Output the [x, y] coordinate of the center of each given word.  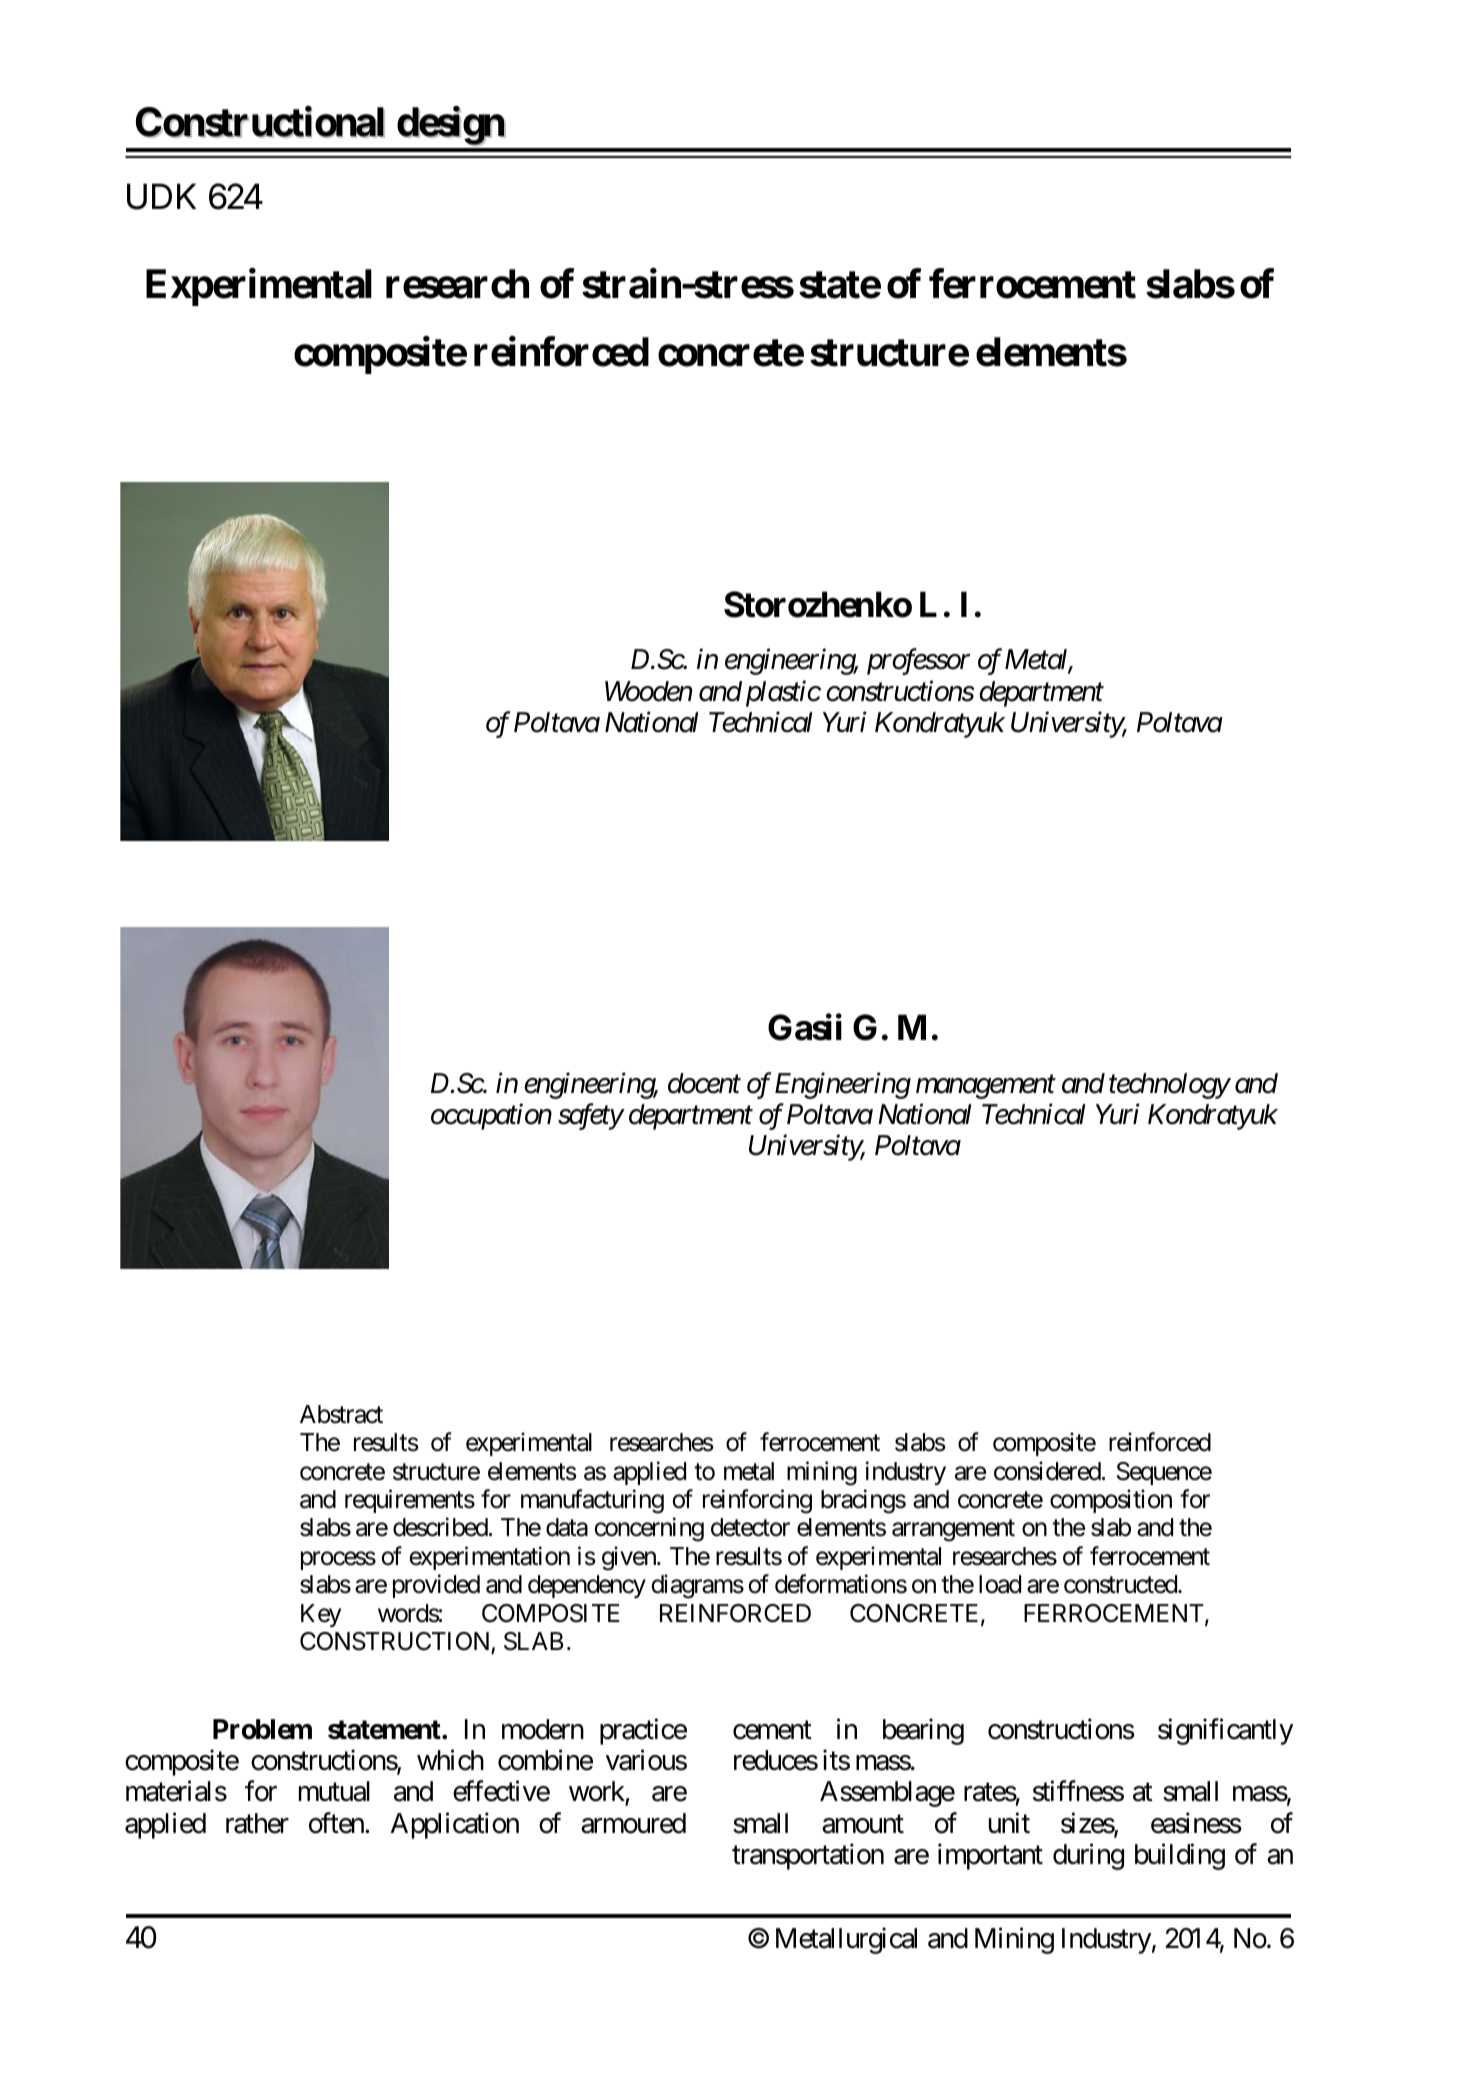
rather [257, 1823]
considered [1047, 1471]
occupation [491, 1117]
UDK [161, 197]
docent [704, 1083]
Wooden [648, 691]
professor [918, 662]
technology [1169, 1086]
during [1088, 1856]
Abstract [341, 1414]
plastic [783, 693]
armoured [633, 1823]
